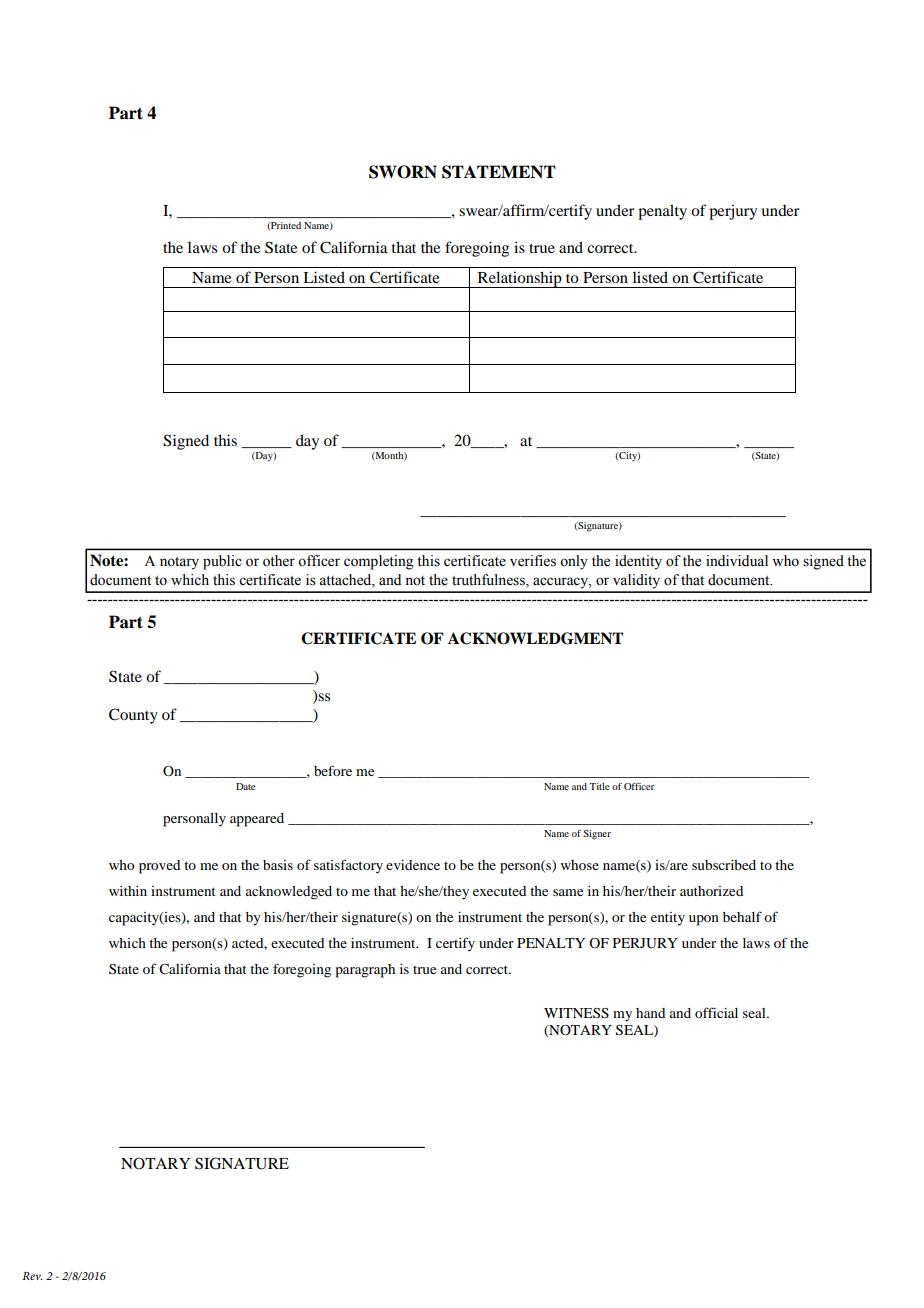 The image size is (924, 1308). What do you see at coordinates (650, 1013) in the document?
I see `hand` at bounding box center [650, 1013].
